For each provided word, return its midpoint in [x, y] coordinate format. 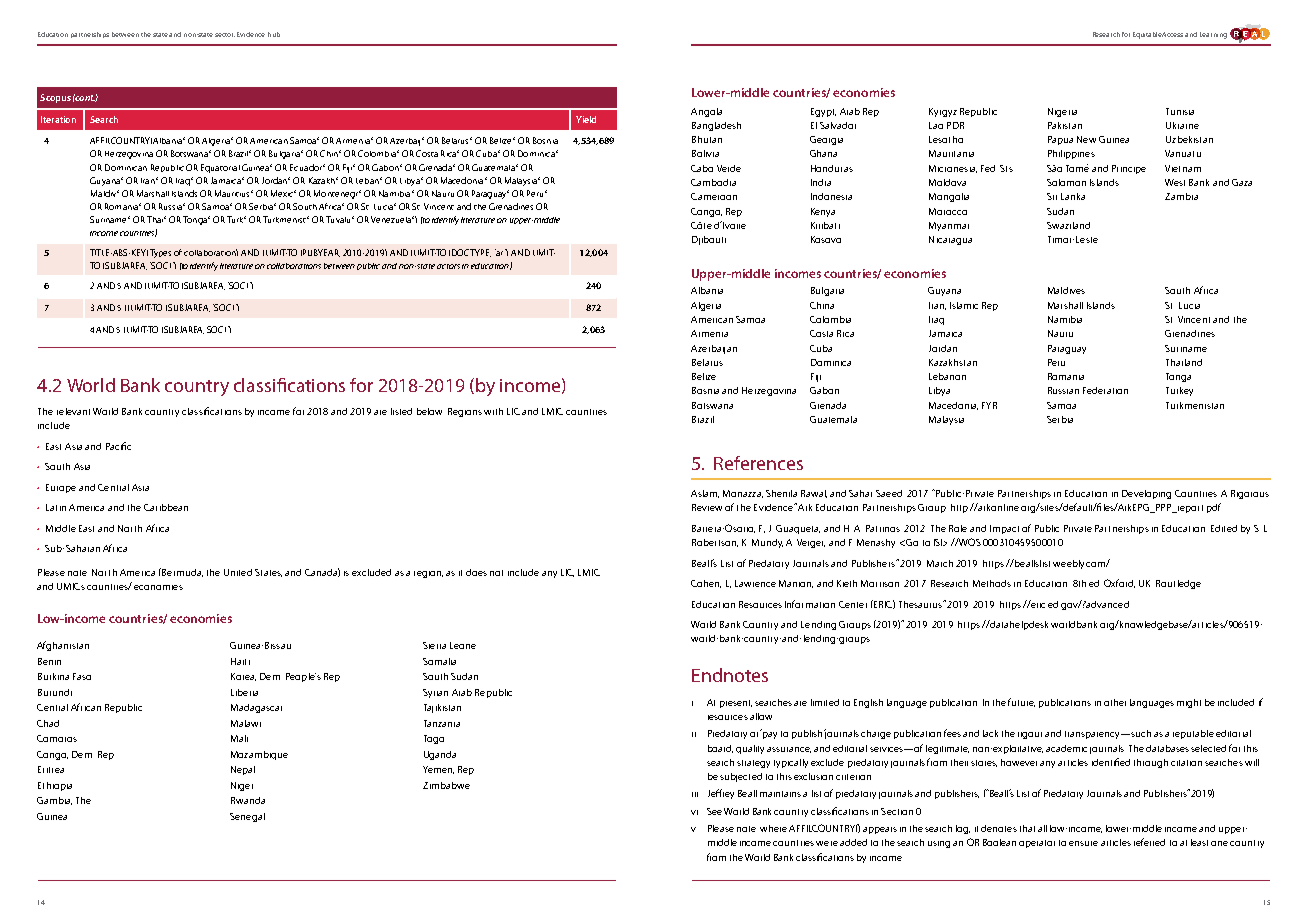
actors [448, 266]
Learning [1213, 35]
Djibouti [709, 240]
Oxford [1119, 583]
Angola [706, 112]
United [238, 572]
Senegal [247, 817]
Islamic [964, 305]
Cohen [706, 584]
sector [225, 35]
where [773, 828]
